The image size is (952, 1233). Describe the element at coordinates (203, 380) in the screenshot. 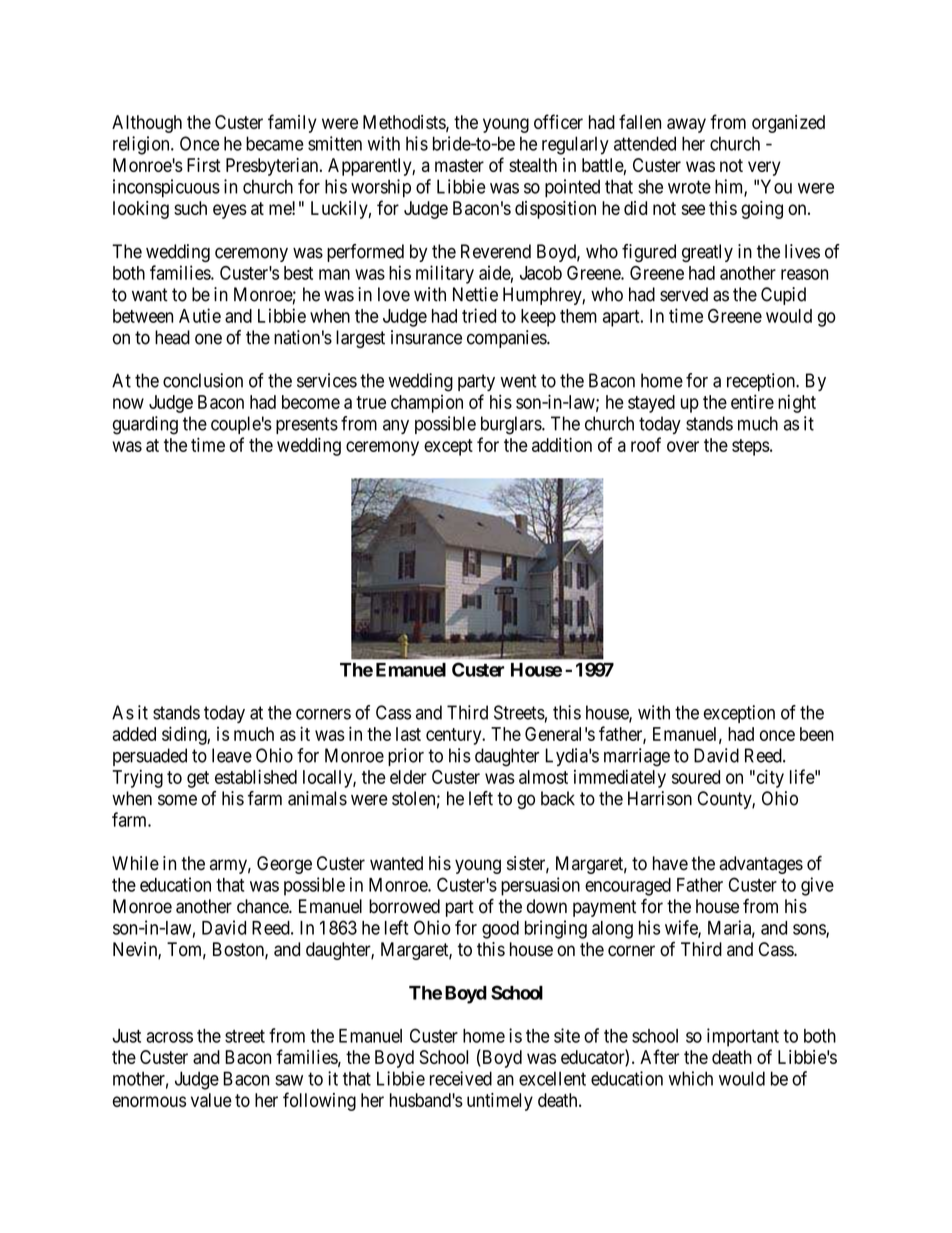

I see `conclusion` at that location.
